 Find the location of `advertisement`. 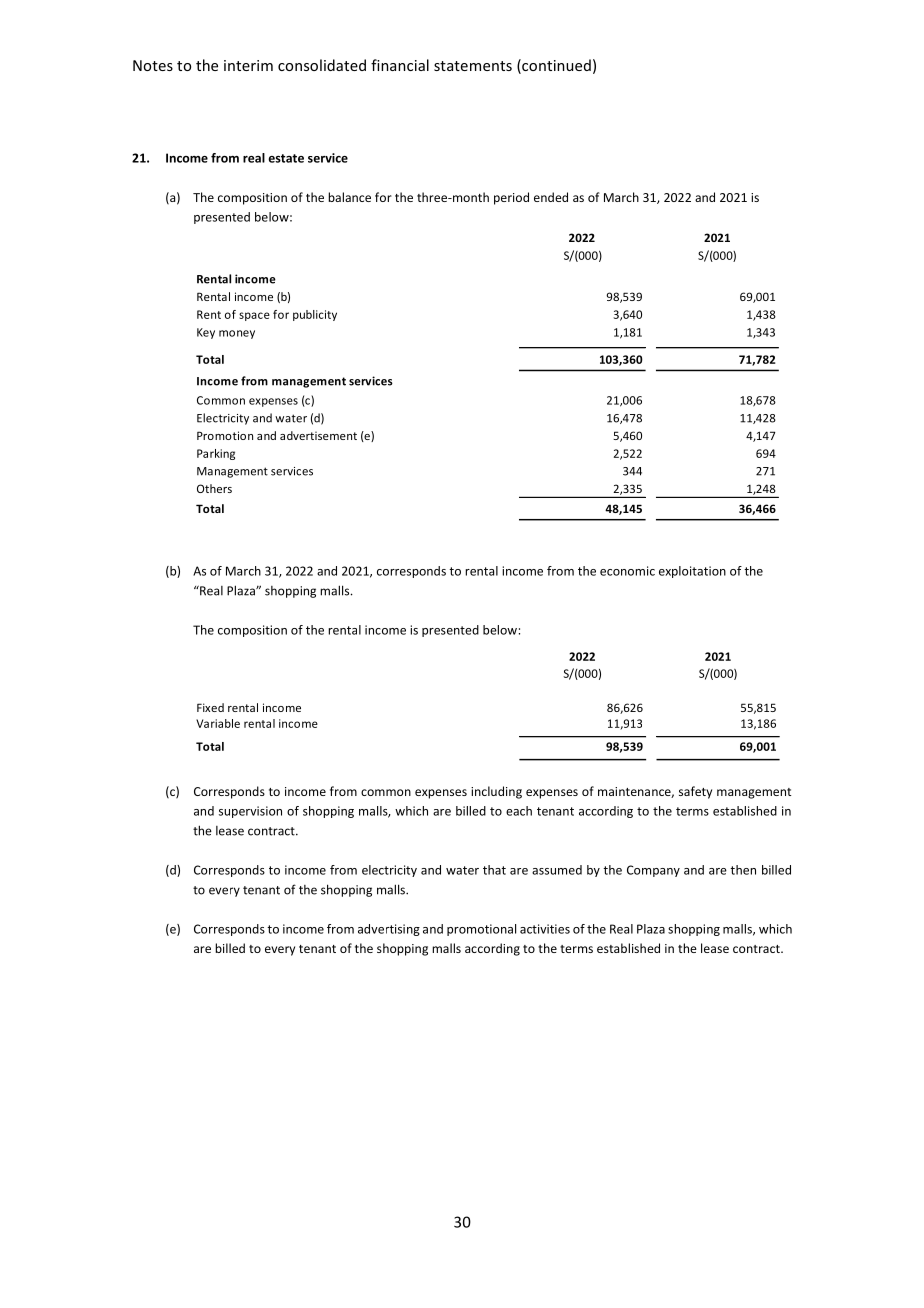

advertisement is located at coordinates (318, 435).
